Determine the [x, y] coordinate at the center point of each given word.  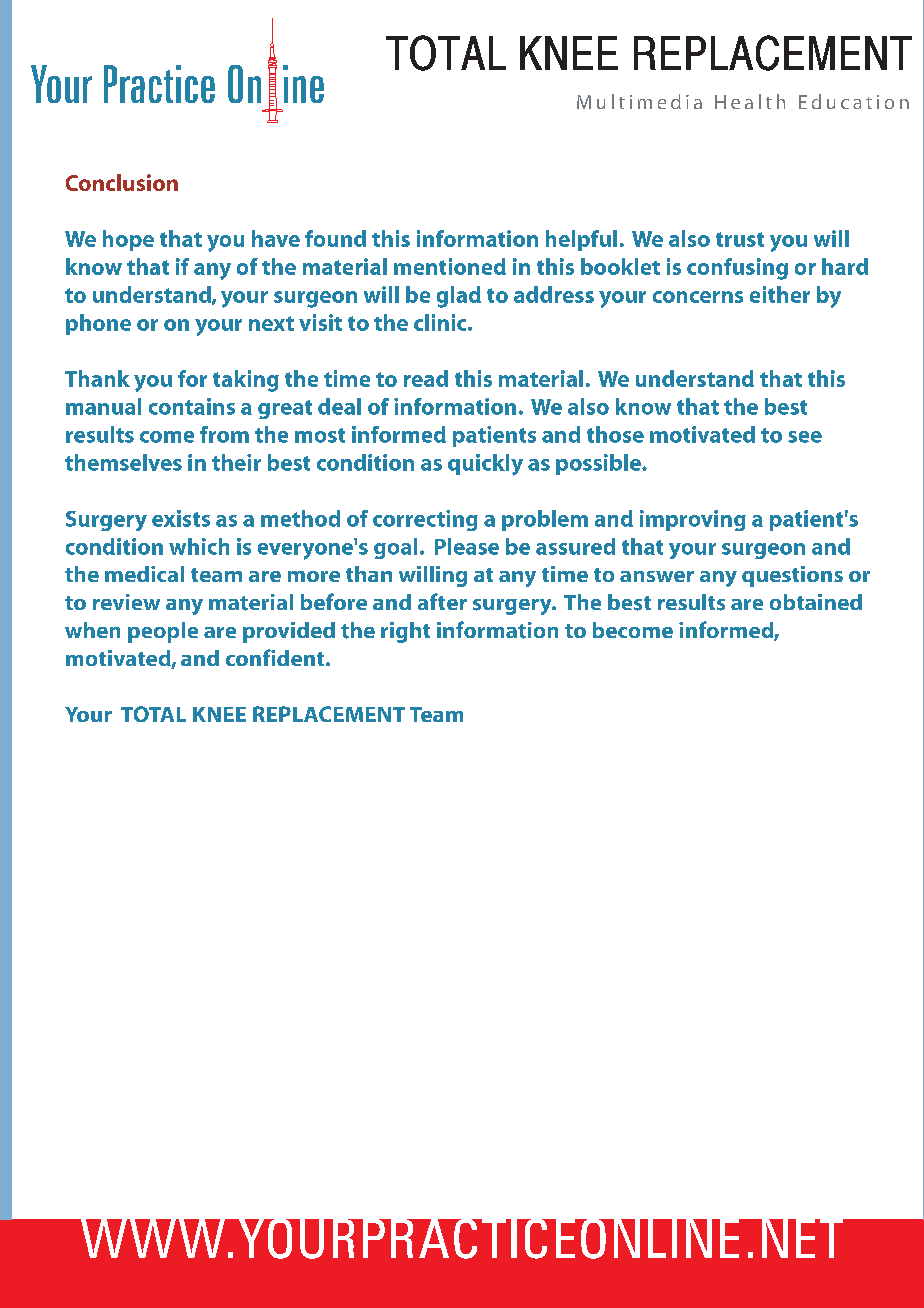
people [163, 632]
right [405, 632]
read [426, 378]
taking [246, 381]
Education [854, 101]
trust [740, 239]
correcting [425, 520]
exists [181, 518]
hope [128, 240]
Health [750, 101]
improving [693, 520]
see [805, 437]
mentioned [450, 266]
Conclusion [122, 182]
